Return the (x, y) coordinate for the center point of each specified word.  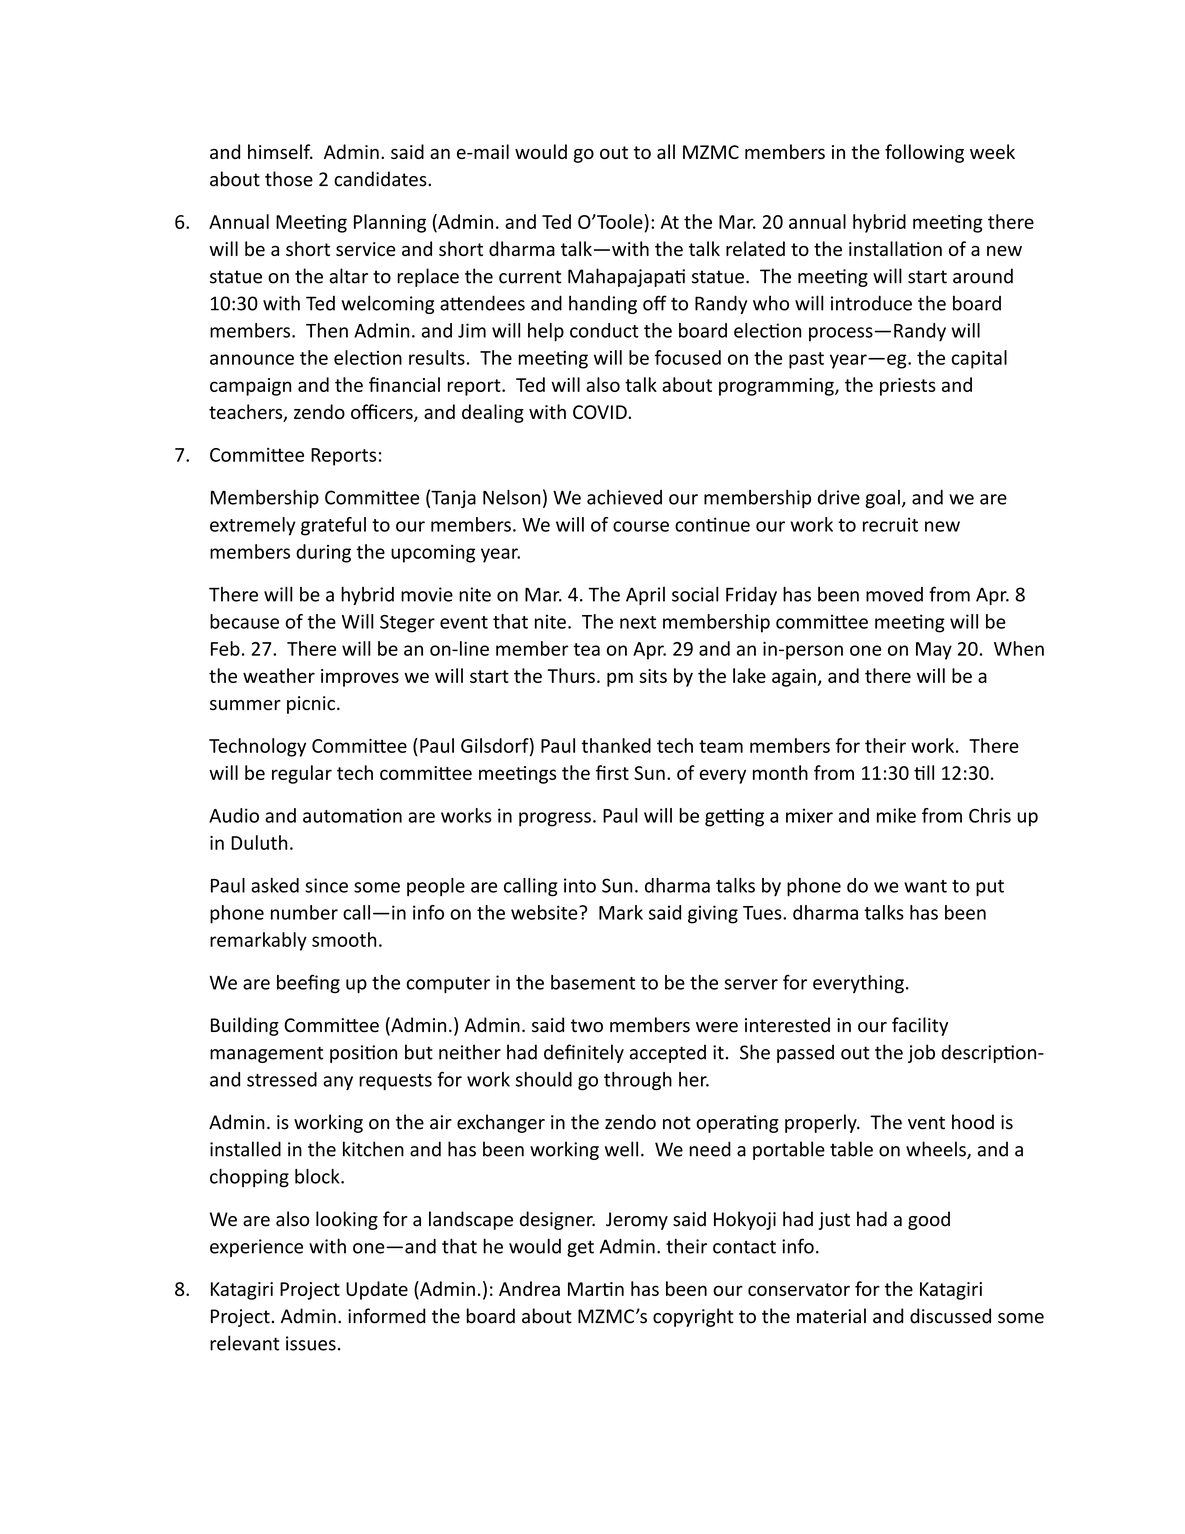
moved (894, 594)
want (925, 886)
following (924, 153)
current (530, 277)
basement (593, 982)
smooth (344, 939)
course (641, 526)
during (323, 553)
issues (311, 1343)
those (289, 179)
